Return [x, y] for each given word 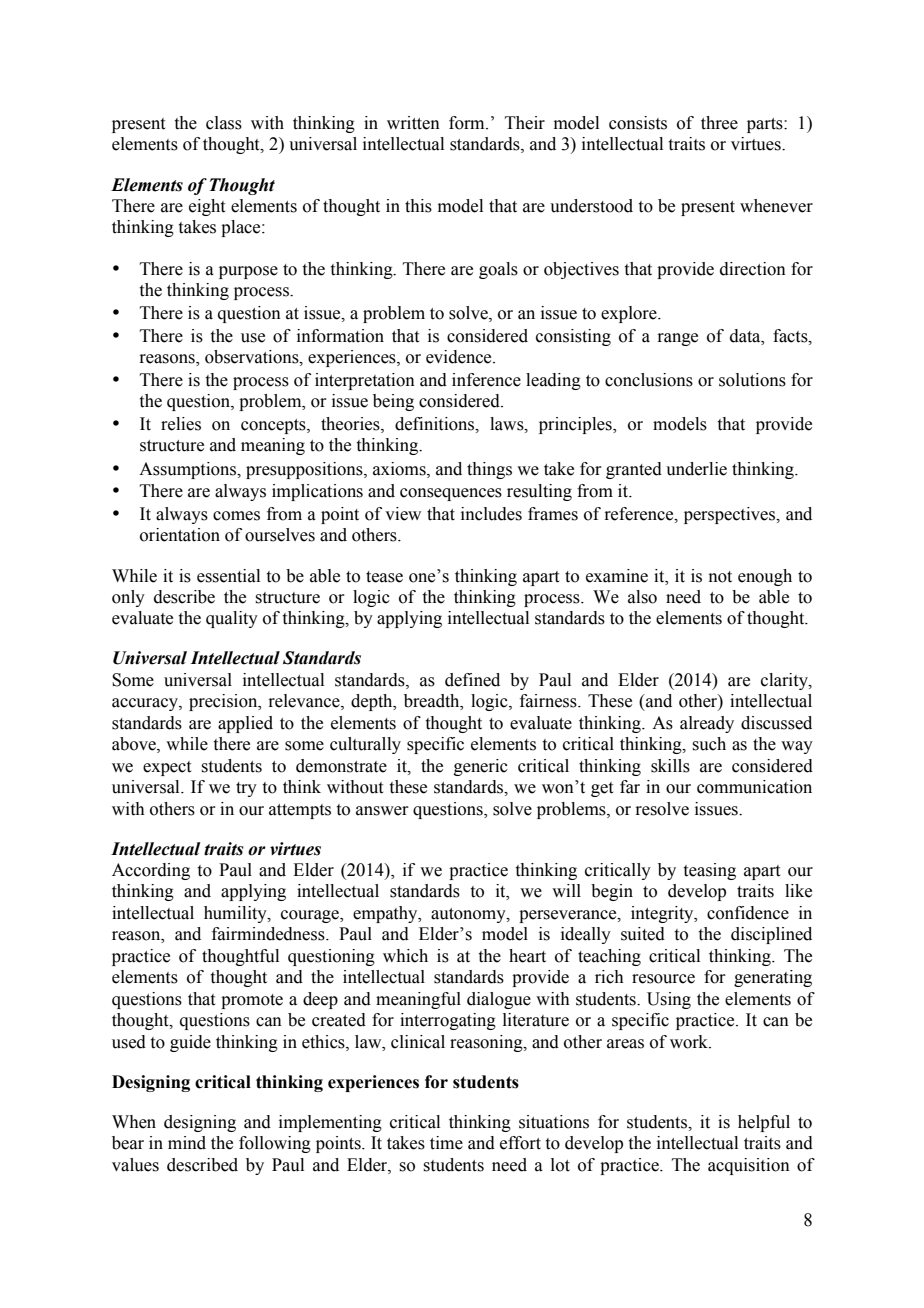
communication [754, 787]
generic [481, 767]
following [275, 1144]
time [446, 1143]
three [719, 123]
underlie [696, 469]
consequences [451, 494]
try [246, 789]
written [413, 123]
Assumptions [189, 470]
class [224, 123]
